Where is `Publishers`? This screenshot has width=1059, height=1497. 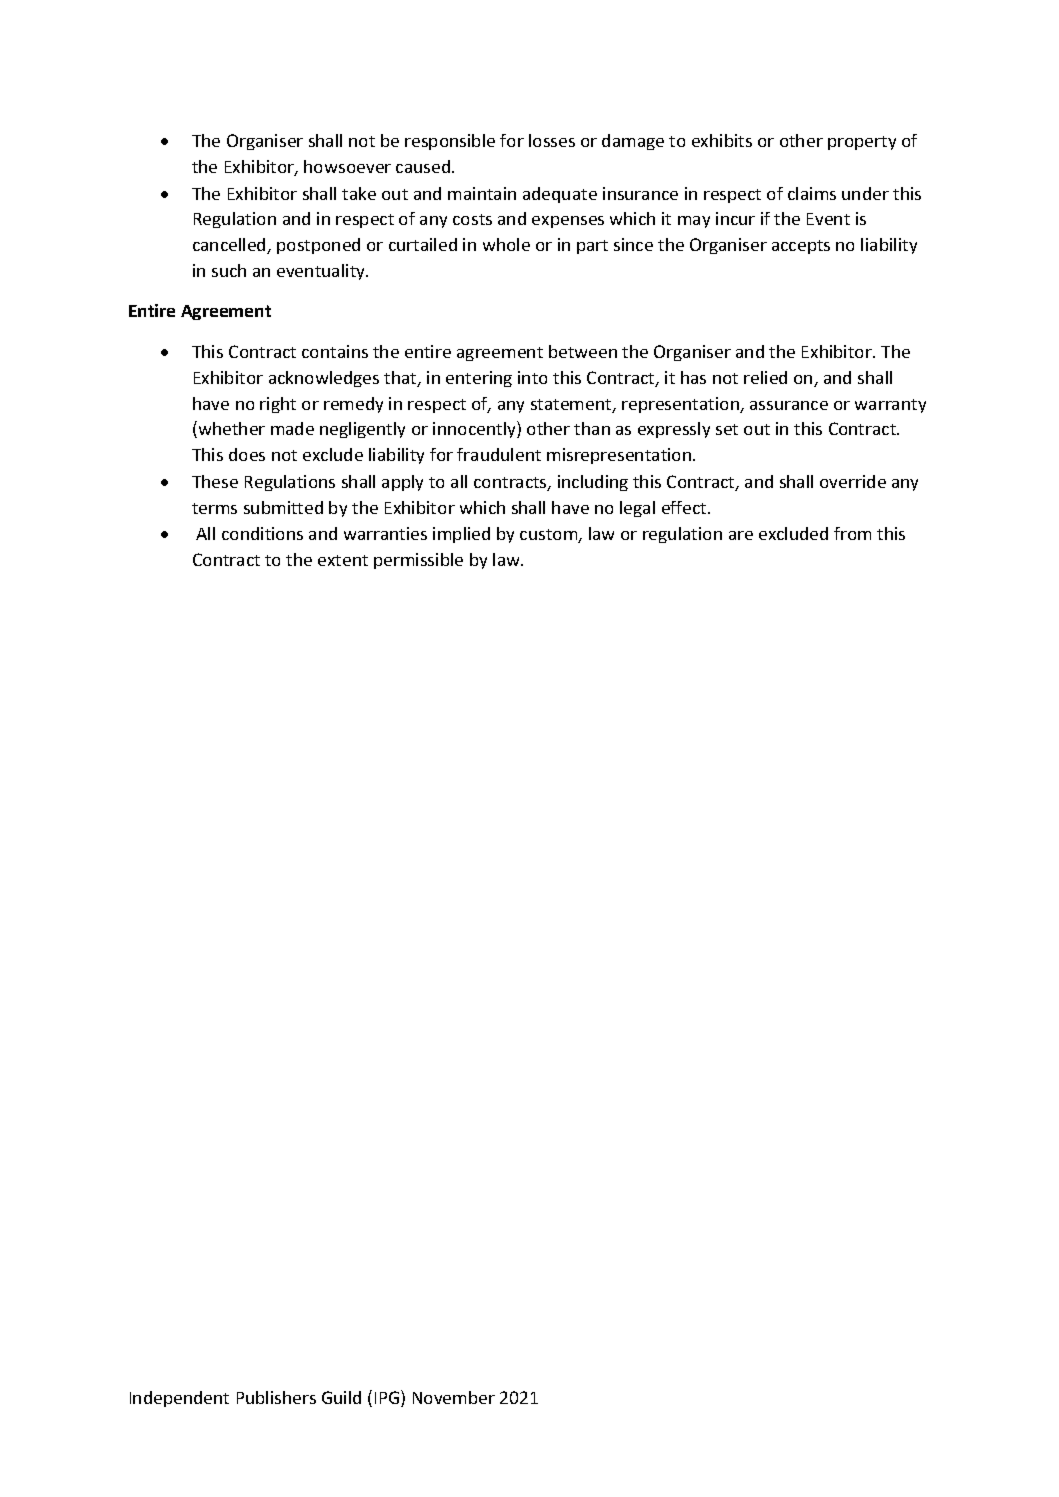 Publishers is located at coordinates (276, 1397).
